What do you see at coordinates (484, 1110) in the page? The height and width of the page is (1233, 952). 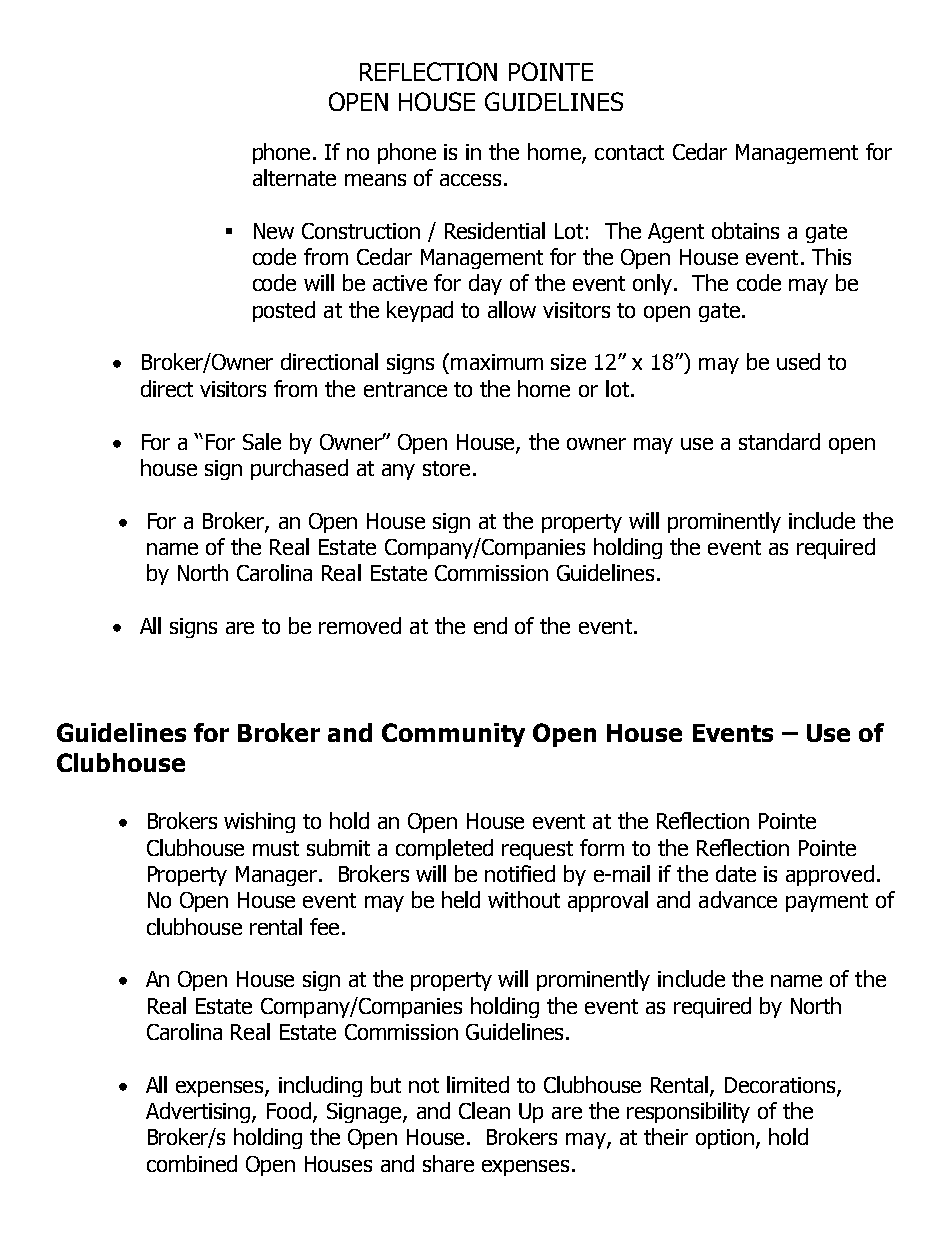 I see `Clean` at bounding box center [484, 1110].
